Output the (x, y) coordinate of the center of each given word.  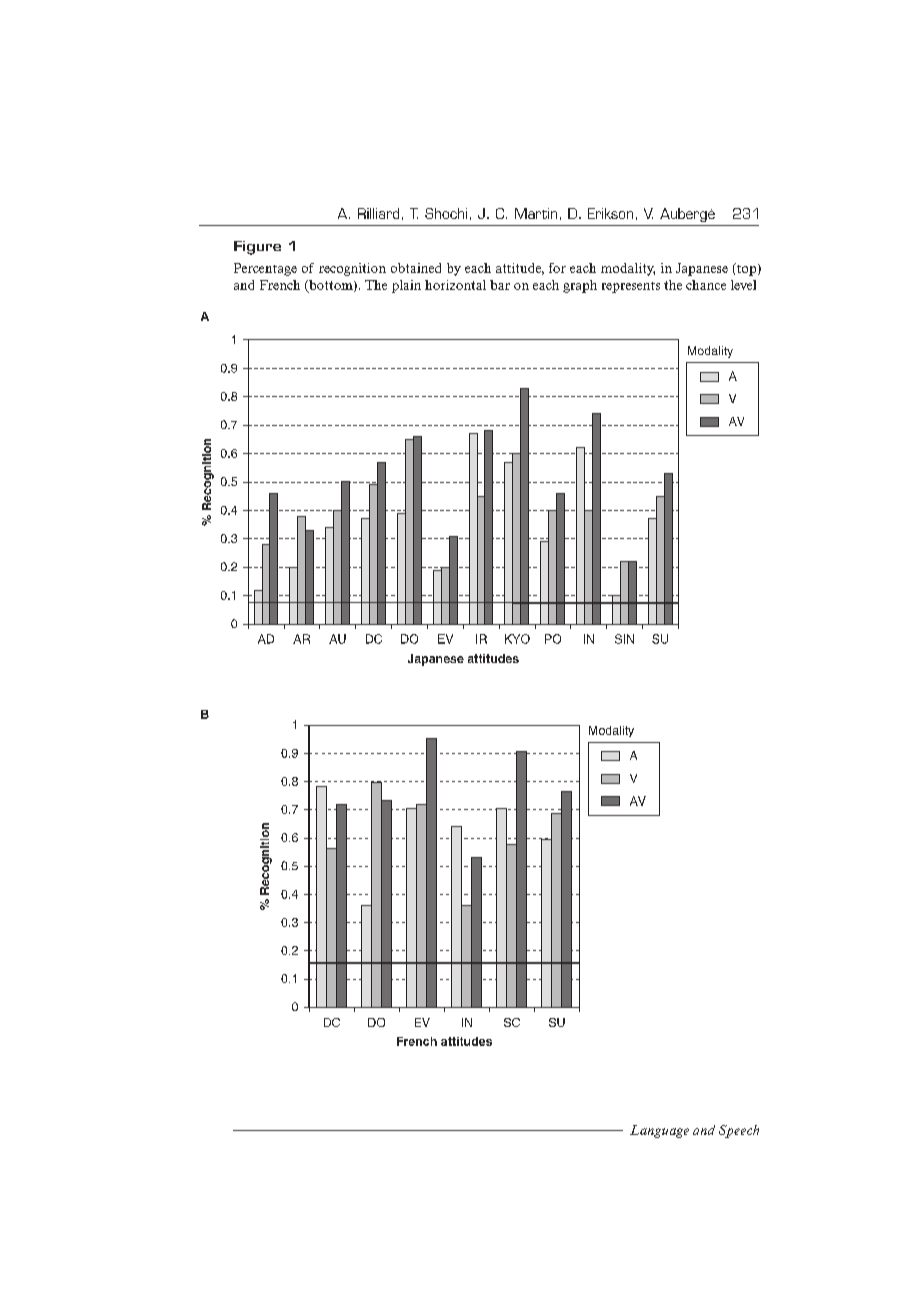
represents (631, 287)
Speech (739, 1131)
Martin (536, 213)
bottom (331, 286)
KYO (517, 639)
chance (706, 285)
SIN (624, 639)
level (743, 285)
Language (659, 1131)
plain (406, 286)
